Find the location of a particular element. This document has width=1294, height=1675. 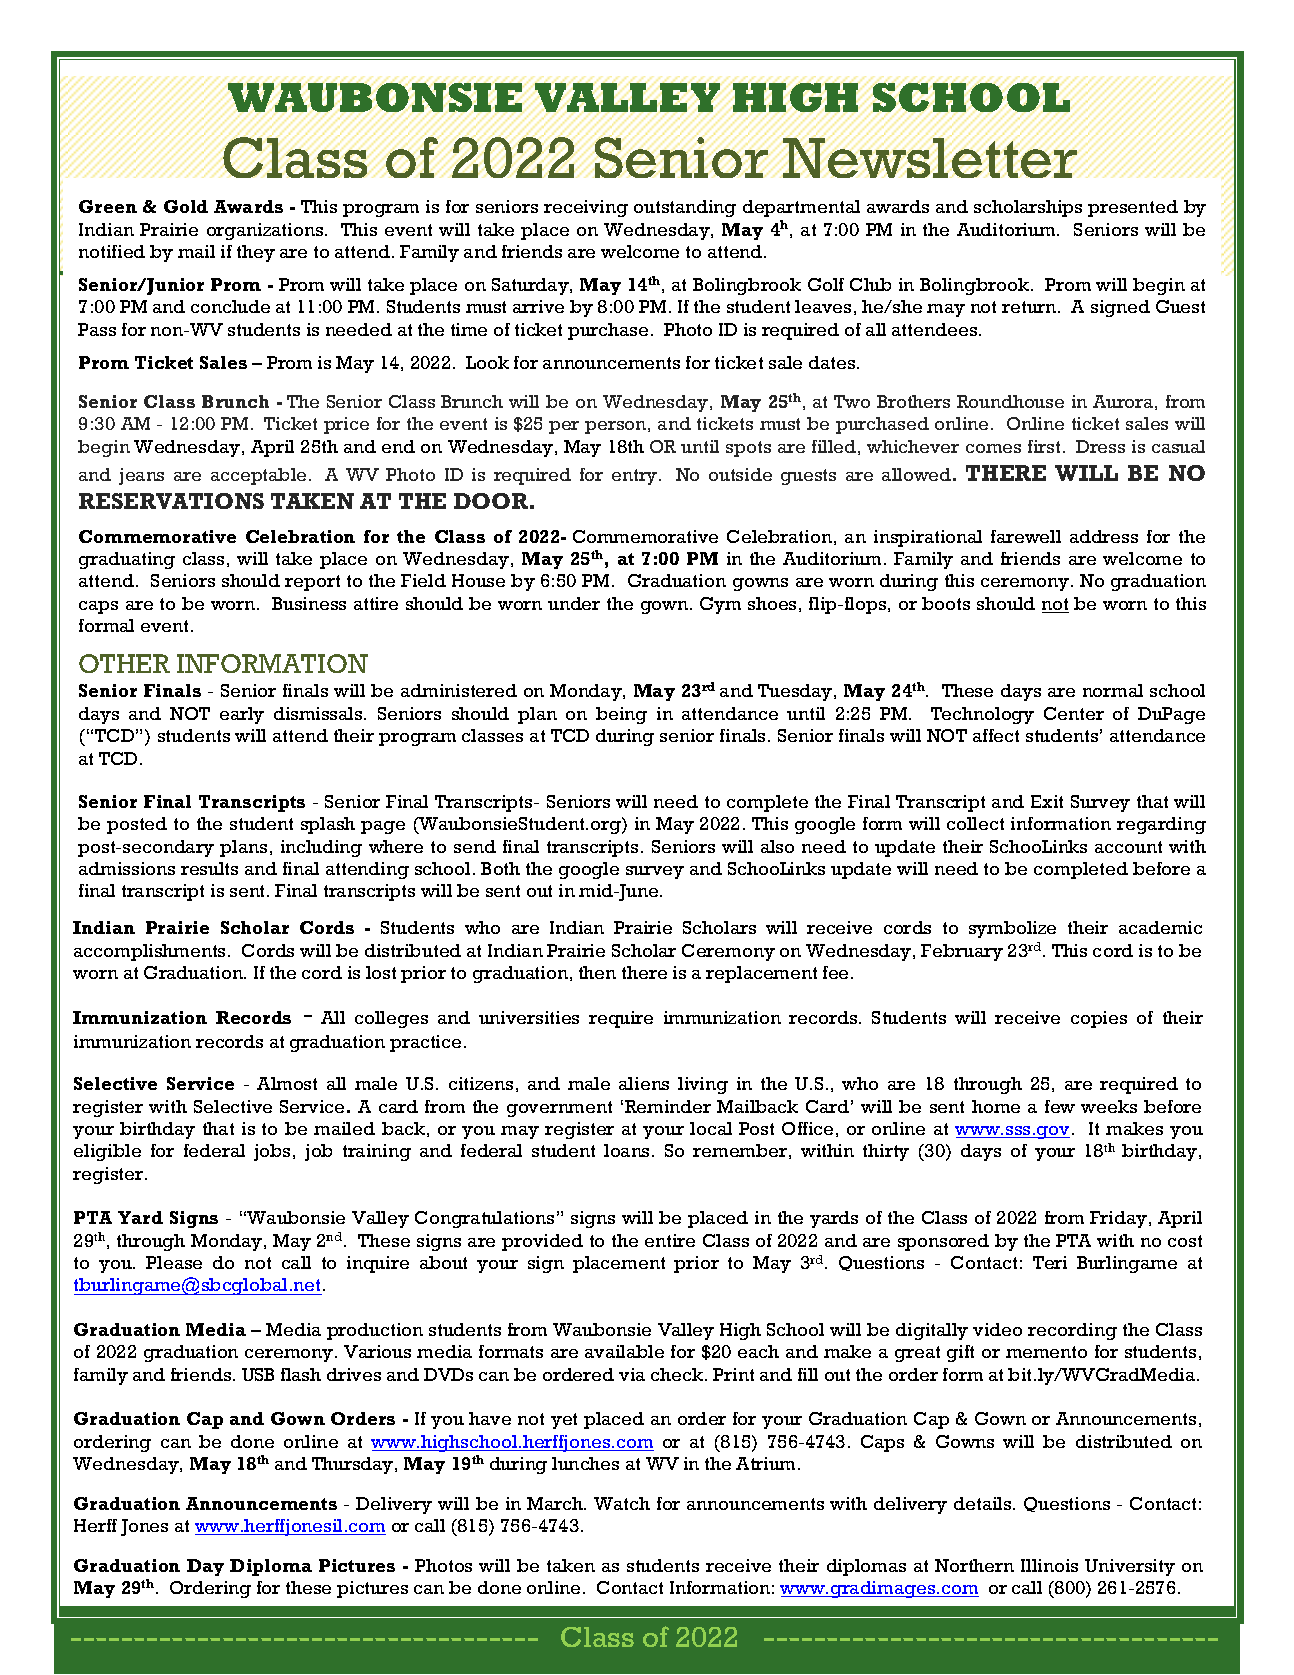

Thursday is located at coordinates (354, 1465).
